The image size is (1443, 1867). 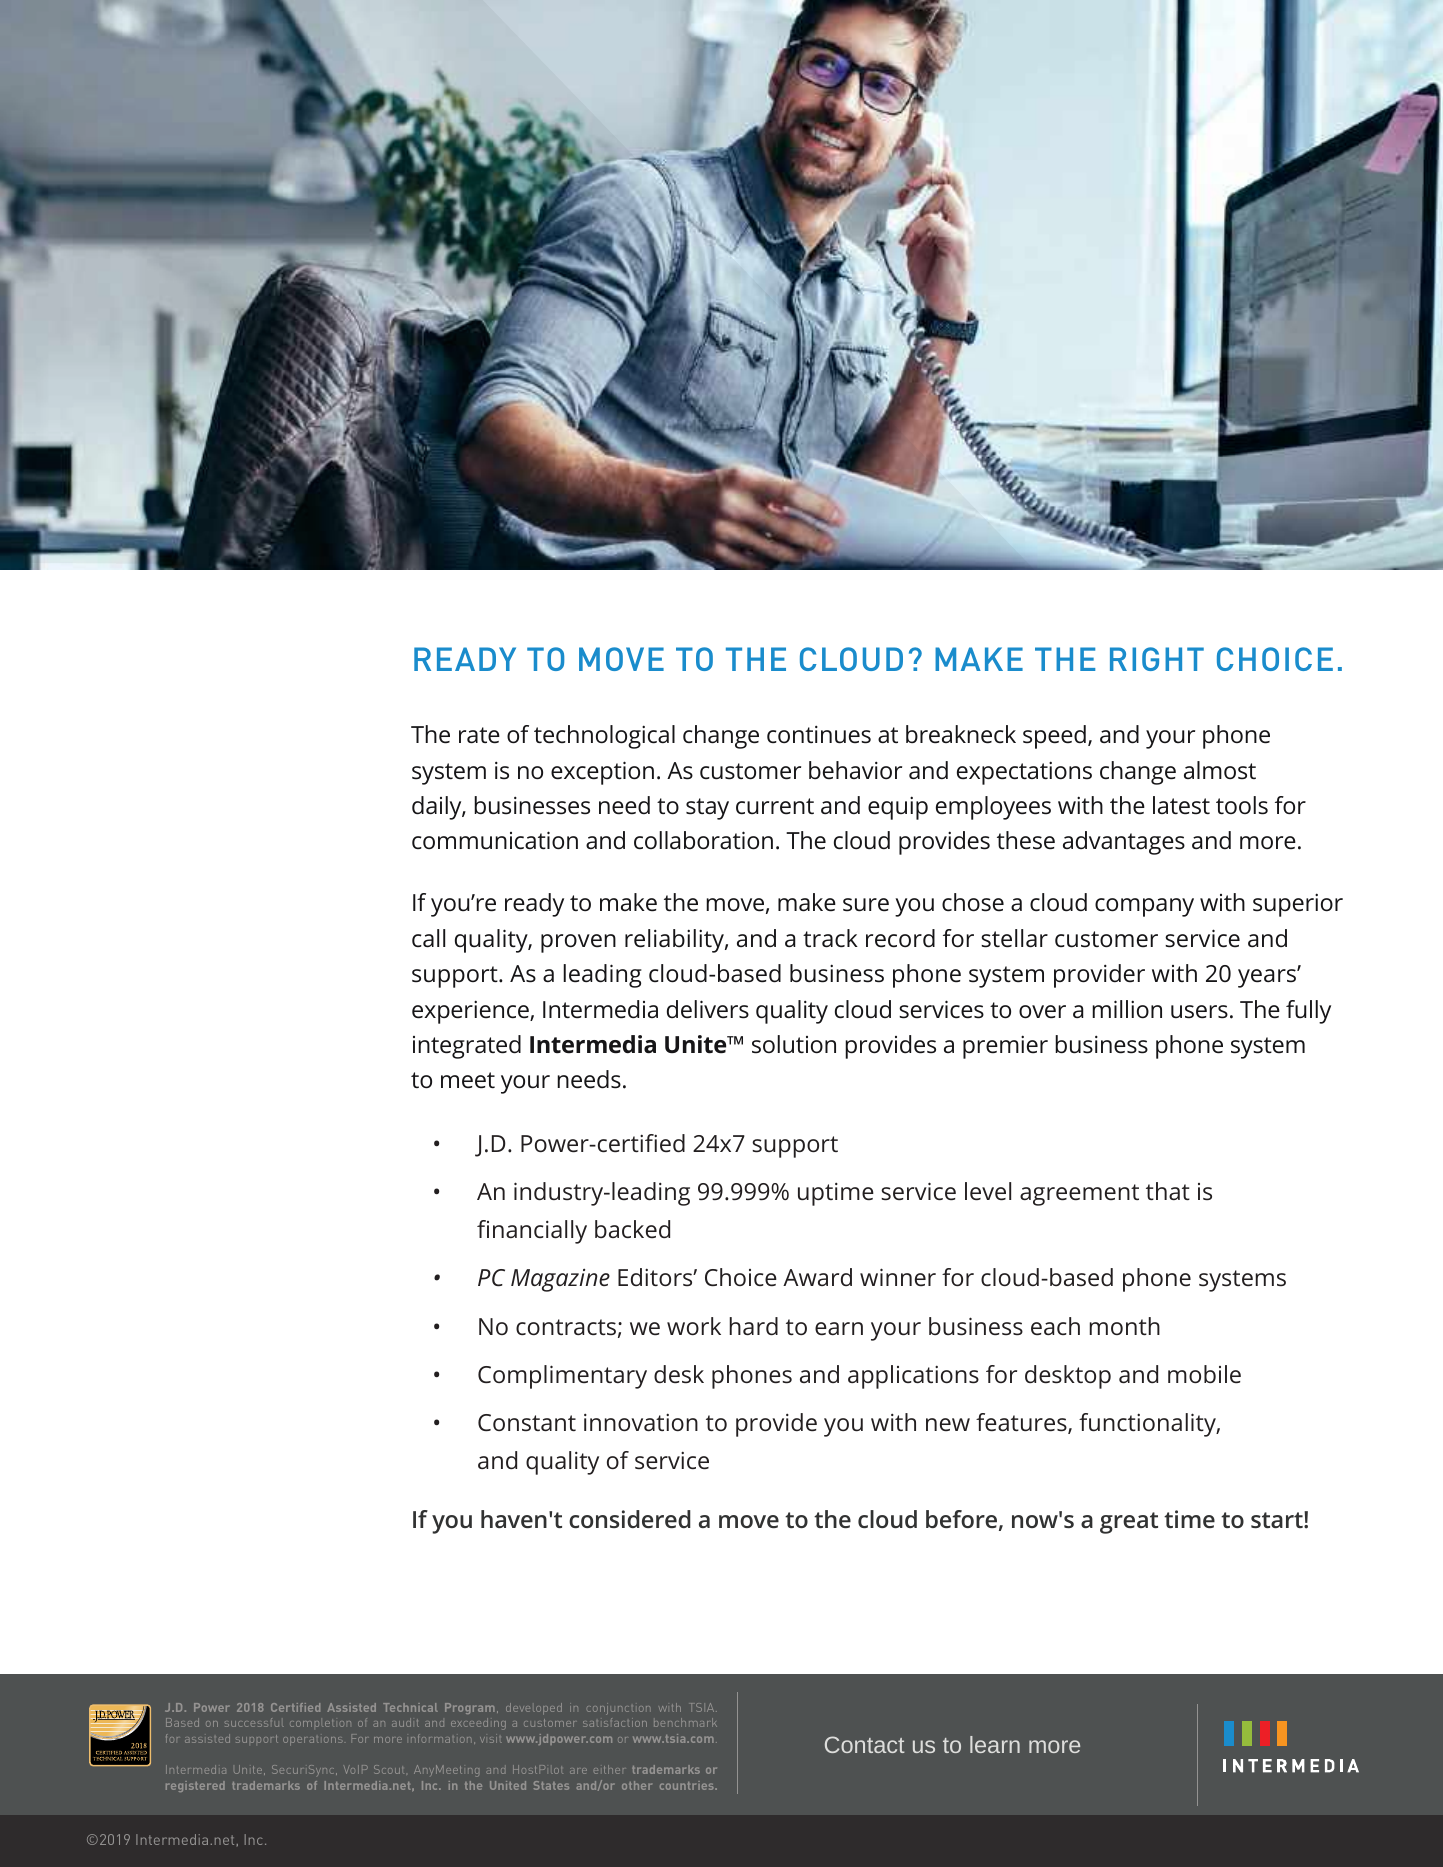 I want to click on contracts, so click(x=566, y=1327).
